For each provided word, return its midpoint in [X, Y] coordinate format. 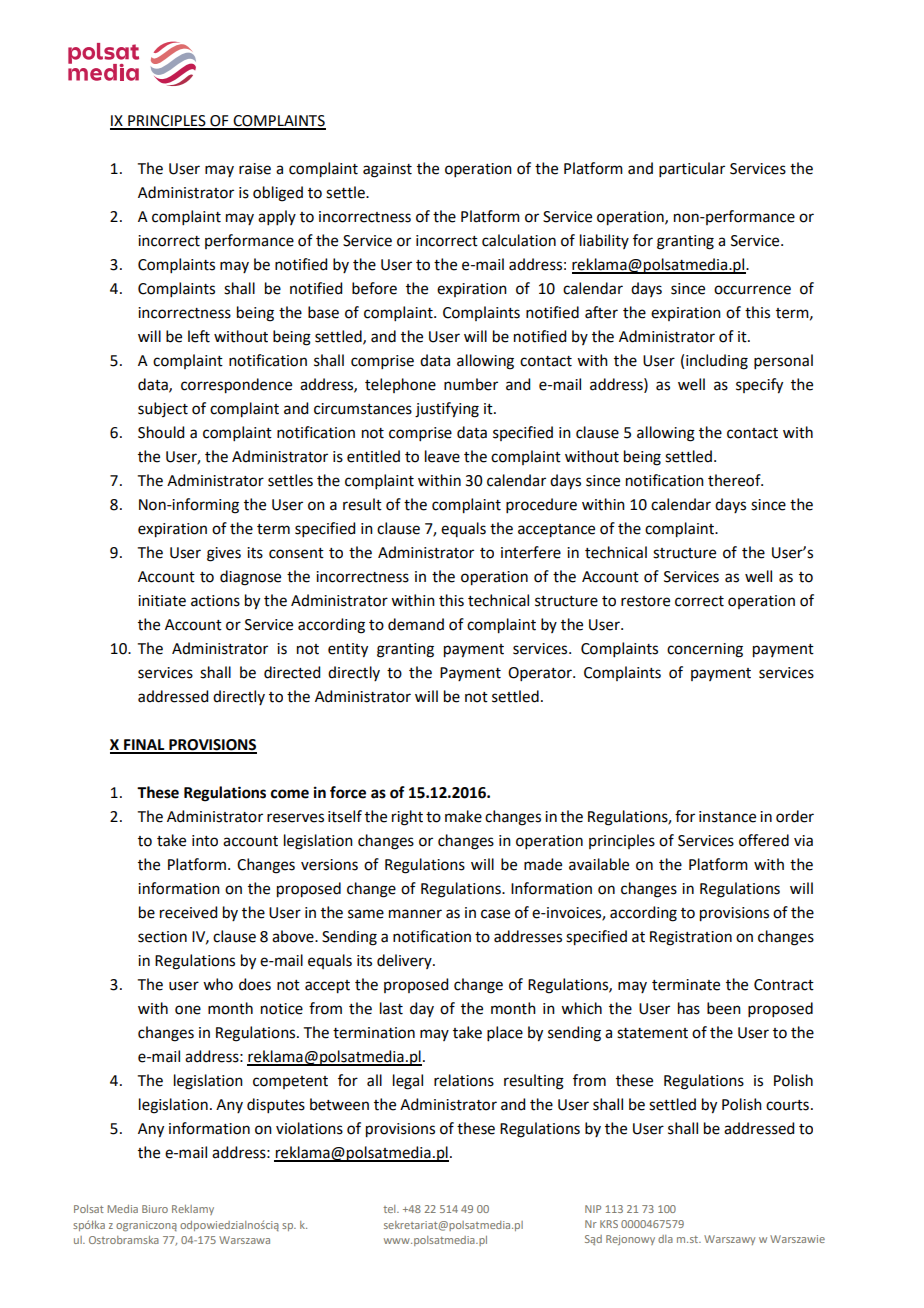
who [218, 984]
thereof [735, 480]
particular [692, 169]
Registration [691, 938]
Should [161, 432]
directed [292, 672]
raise [255, 169]
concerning [705, 650]
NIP [593, 1209]
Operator [541, 674]
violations [309, 1128]
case [495, 914]
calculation [519, 240]
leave [442, 456]
